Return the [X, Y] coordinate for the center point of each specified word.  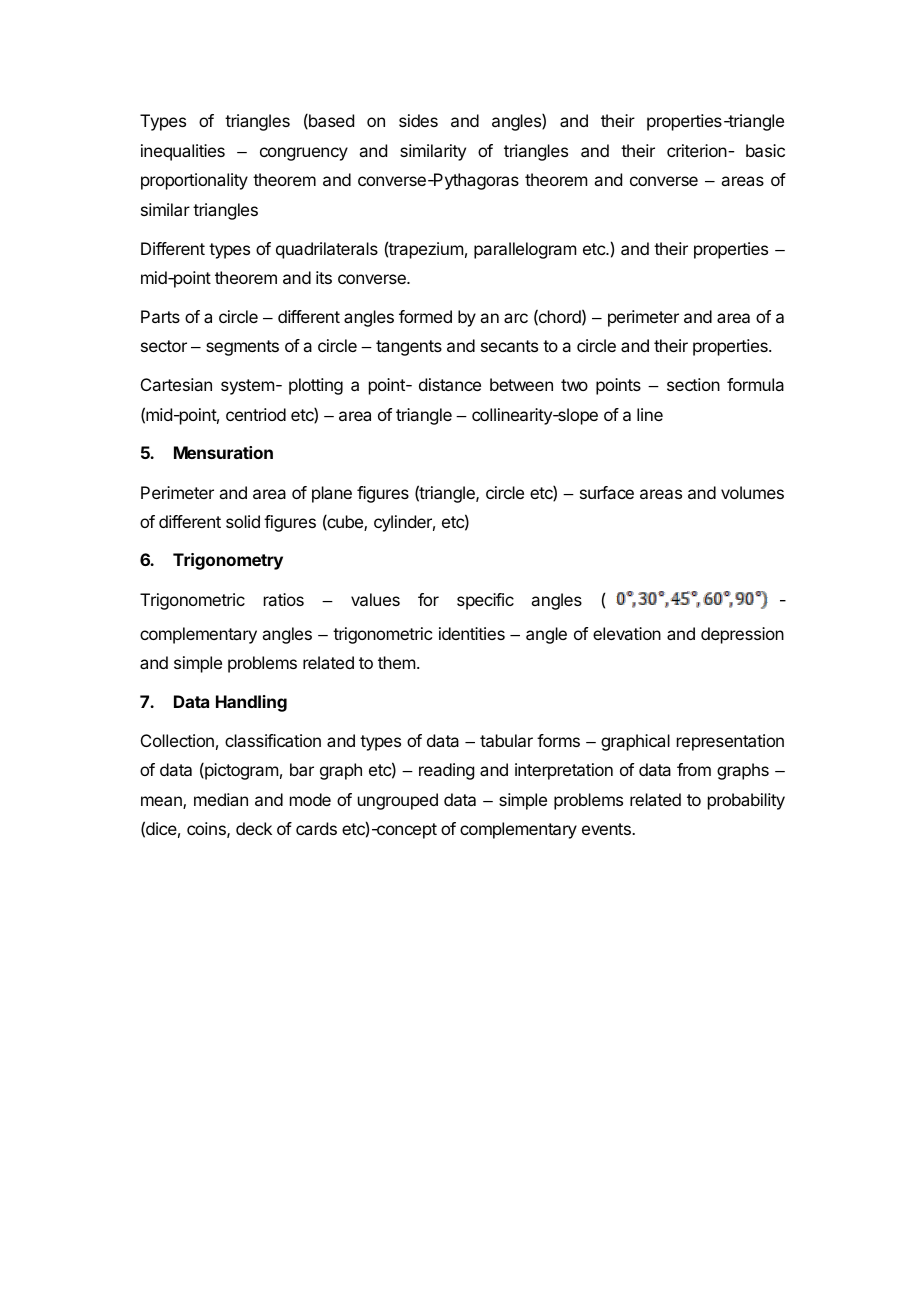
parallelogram [525, 250]
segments [242, 348]
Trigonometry [228, 561]
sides [418, 120]
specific [485, 601]
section [693, 384]
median [221, 799]
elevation [627, 633]
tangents [409, 348]
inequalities [183, 152]
